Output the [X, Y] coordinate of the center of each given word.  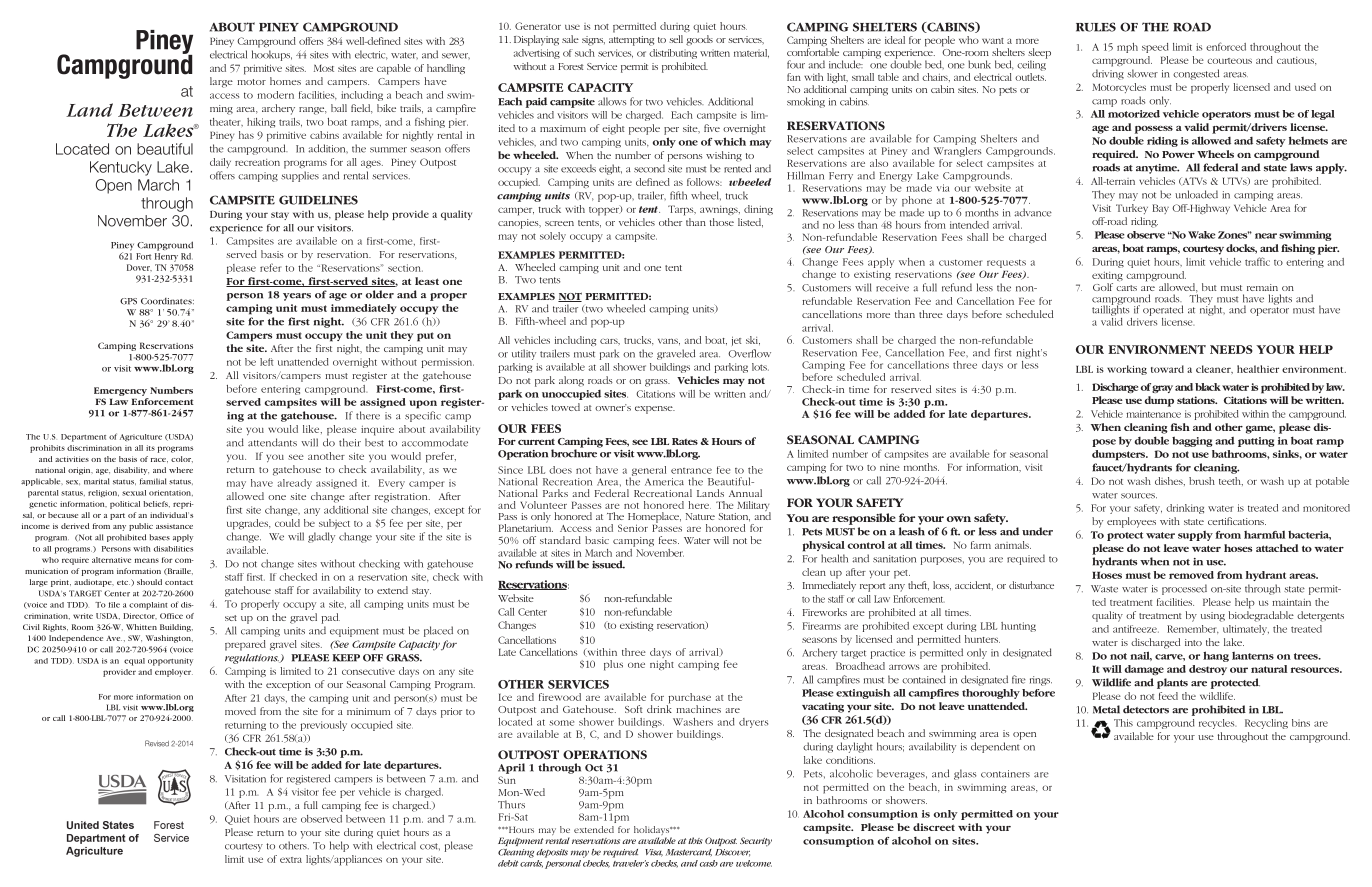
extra [291, 860]
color [182, 459]
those [722, 222]
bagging [1192, 441]
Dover [139, 267]
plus [613, 665]
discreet [934, 827]
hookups [272, 55]
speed [1155, 48]
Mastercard [689, 853]
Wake [1202, 235]
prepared [245, 645]
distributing [673, 54]
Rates [685, 441]
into [1193, 642]
